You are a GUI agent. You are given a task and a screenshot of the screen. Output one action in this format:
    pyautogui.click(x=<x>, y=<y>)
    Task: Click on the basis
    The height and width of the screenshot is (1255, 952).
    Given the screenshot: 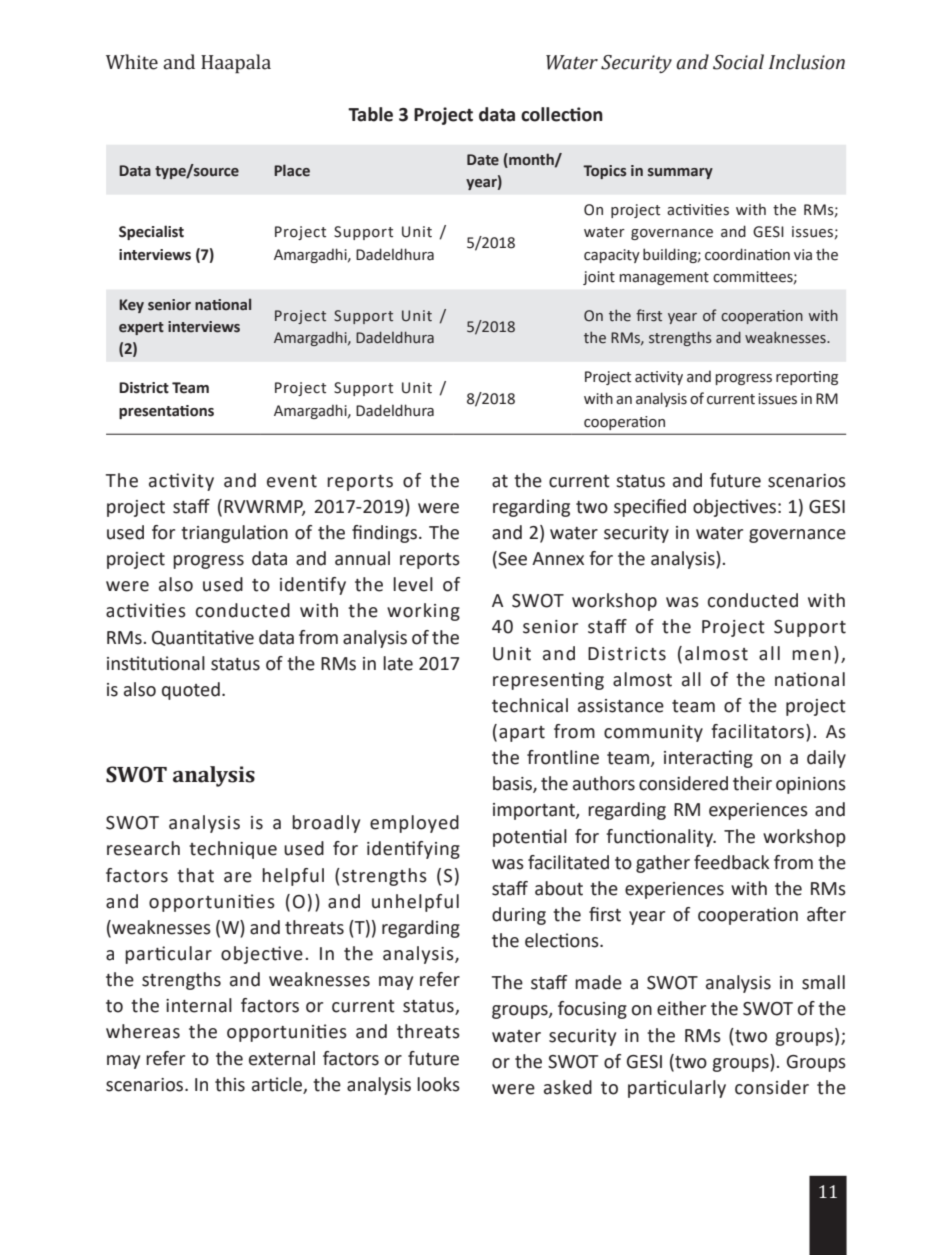 What is the action you would take?
    pyautogui.click(x=513, y=784)
